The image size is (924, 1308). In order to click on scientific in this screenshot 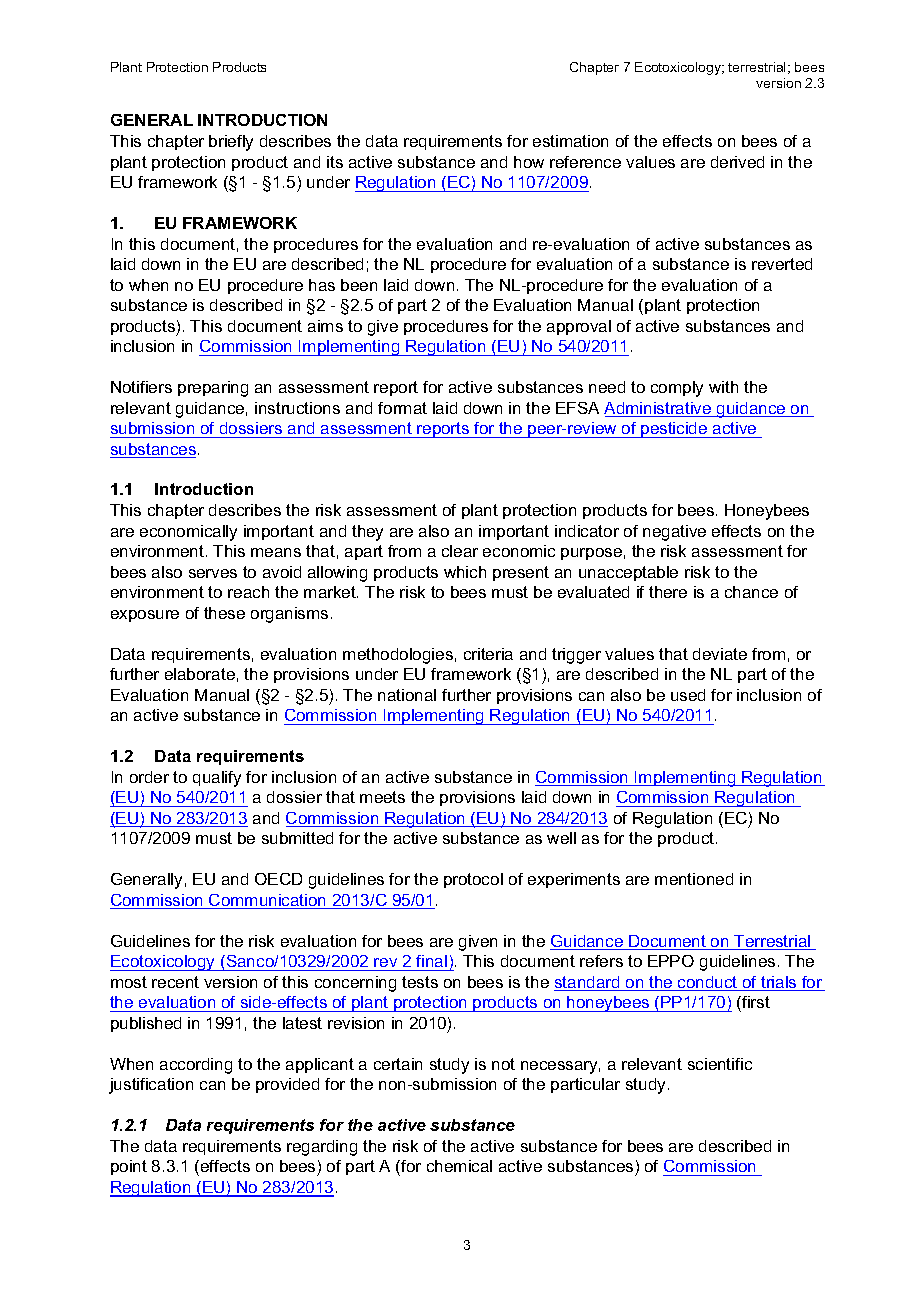, I will do `click(720, 1064)`.
